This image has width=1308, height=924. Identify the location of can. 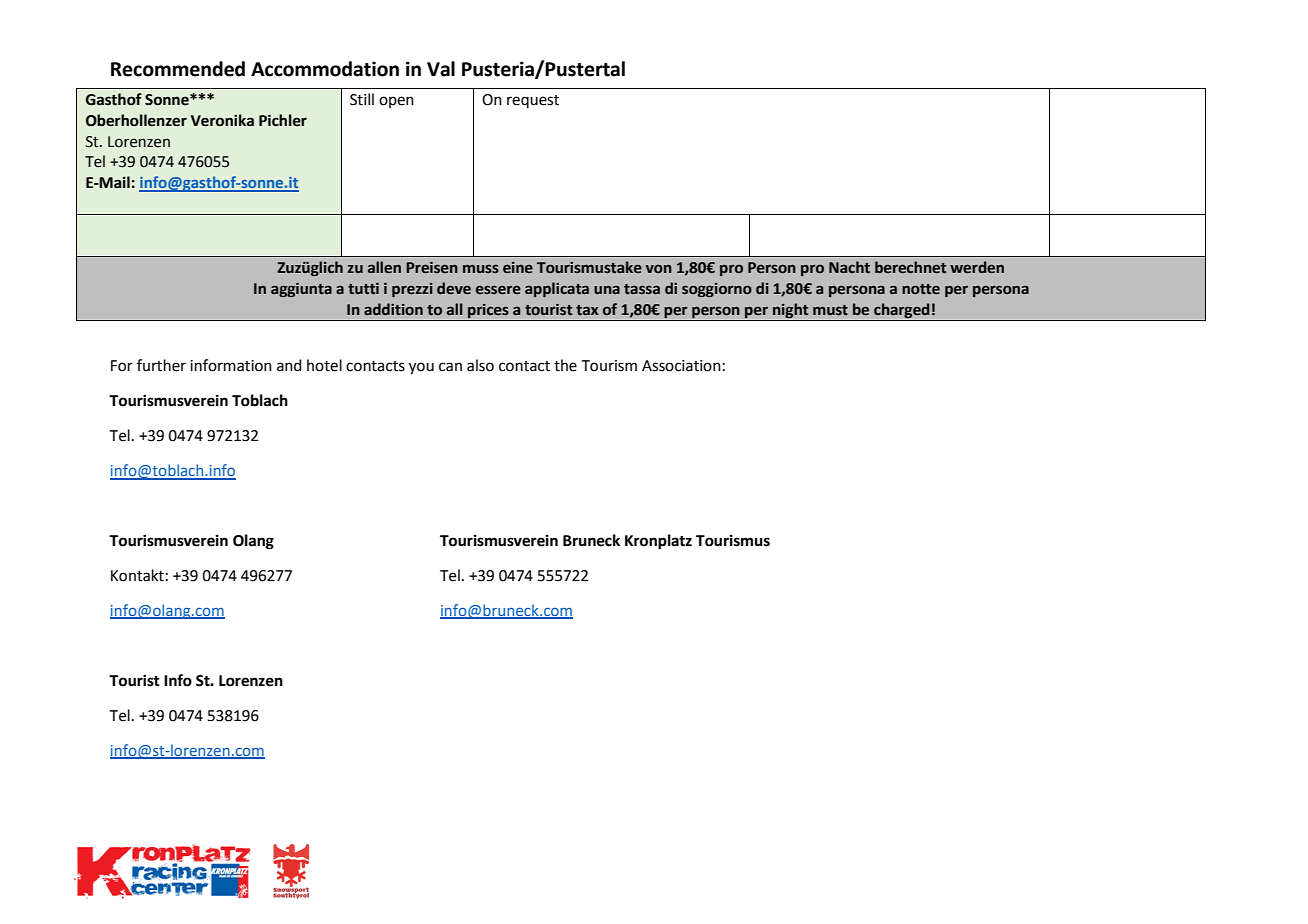
(450, 367).
